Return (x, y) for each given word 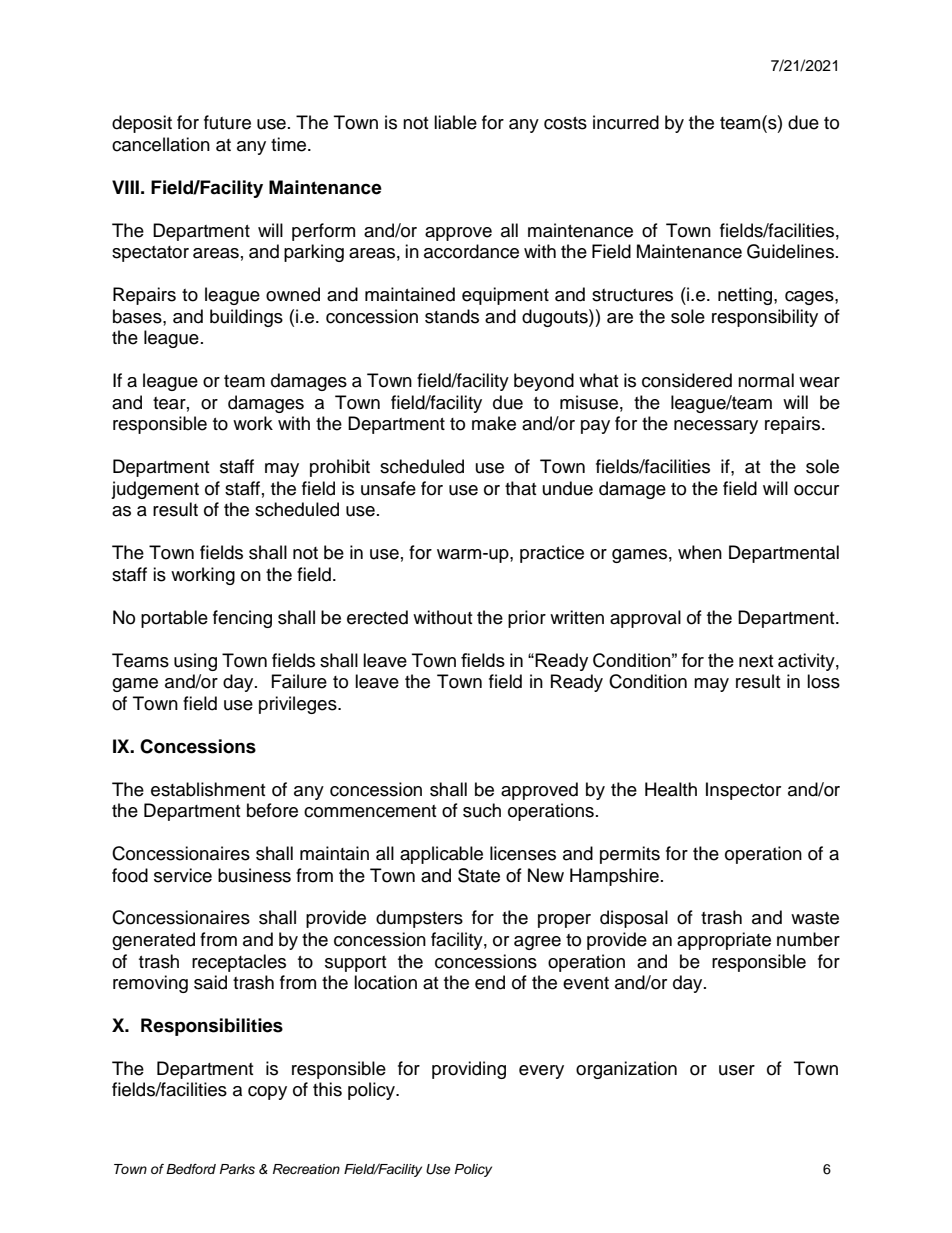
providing (469, 1070)
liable (455, 122)
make (494, 423)
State (479, 875)
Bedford (191, 1169)
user (737, 1070)
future (227, 122)
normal (766, 380)
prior (527, 619)
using (195, 662)
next (756, 661)
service (183, 875)
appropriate (724, 941)
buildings (246, 318)
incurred (626, 122)
